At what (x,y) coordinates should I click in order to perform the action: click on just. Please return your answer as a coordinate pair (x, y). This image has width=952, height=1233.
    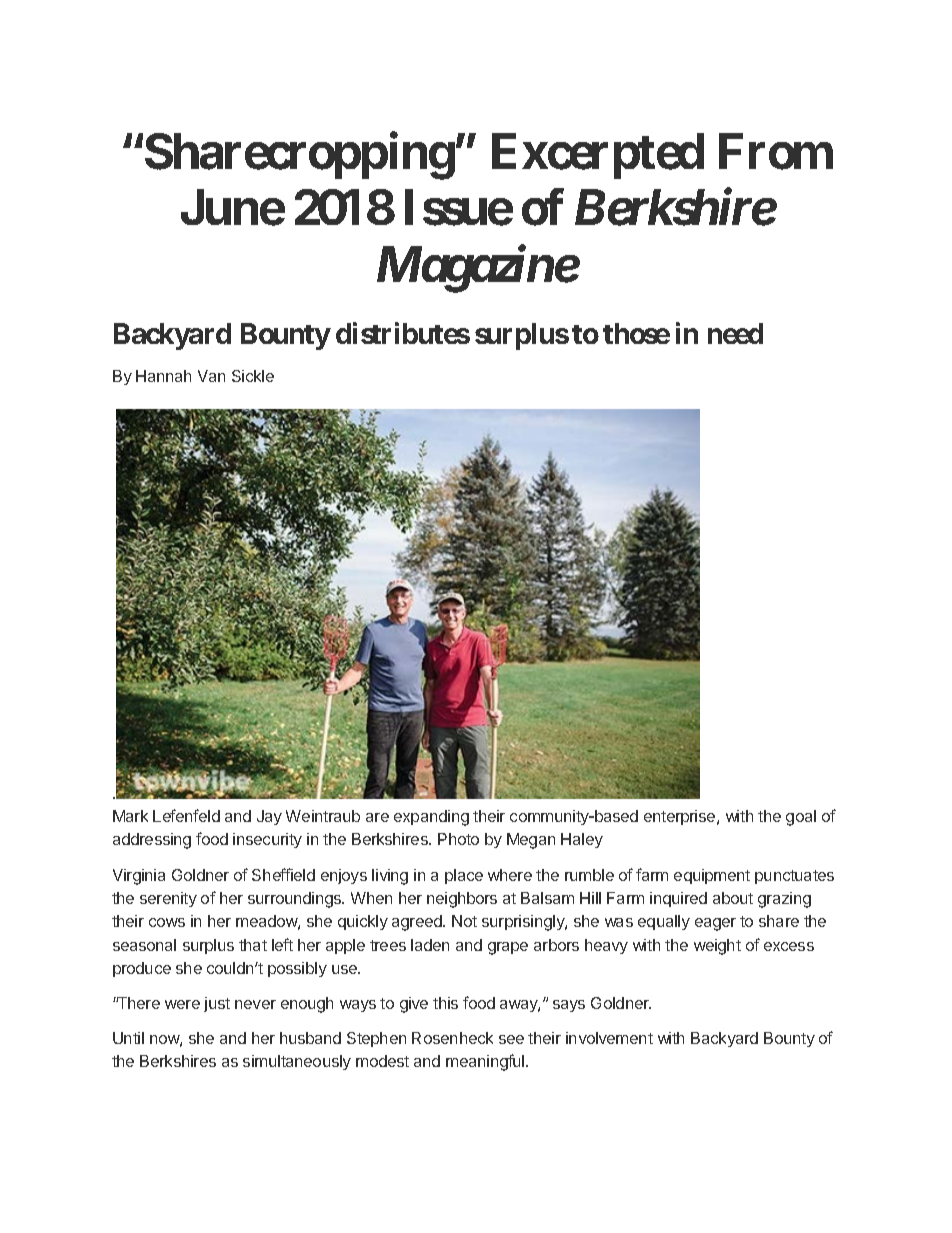
    Looking at the image, I should click on (217, 1004).
